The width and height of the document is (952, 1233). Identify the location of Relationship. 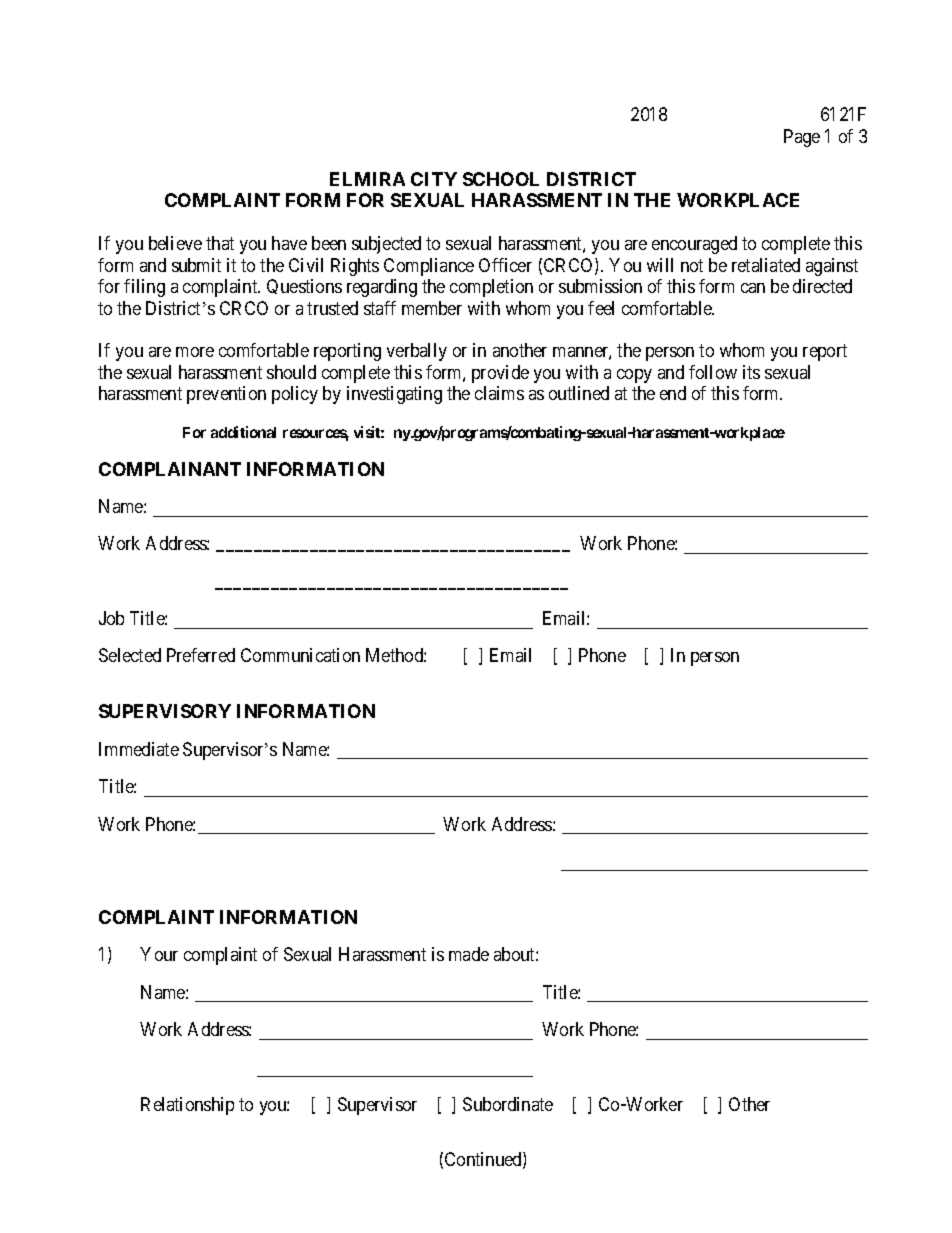
(187, 1106).
